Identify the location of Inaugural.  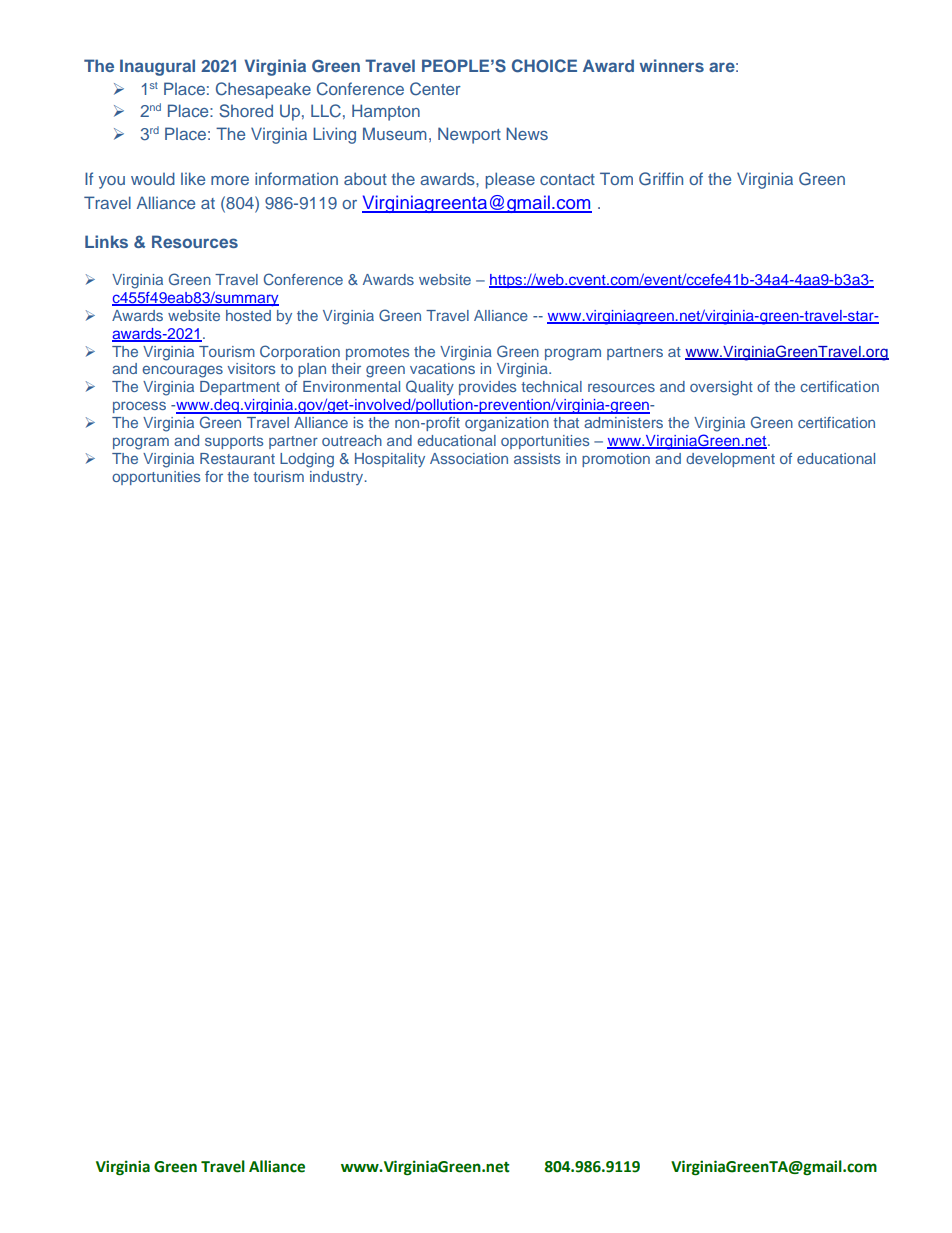
(157, 67).
